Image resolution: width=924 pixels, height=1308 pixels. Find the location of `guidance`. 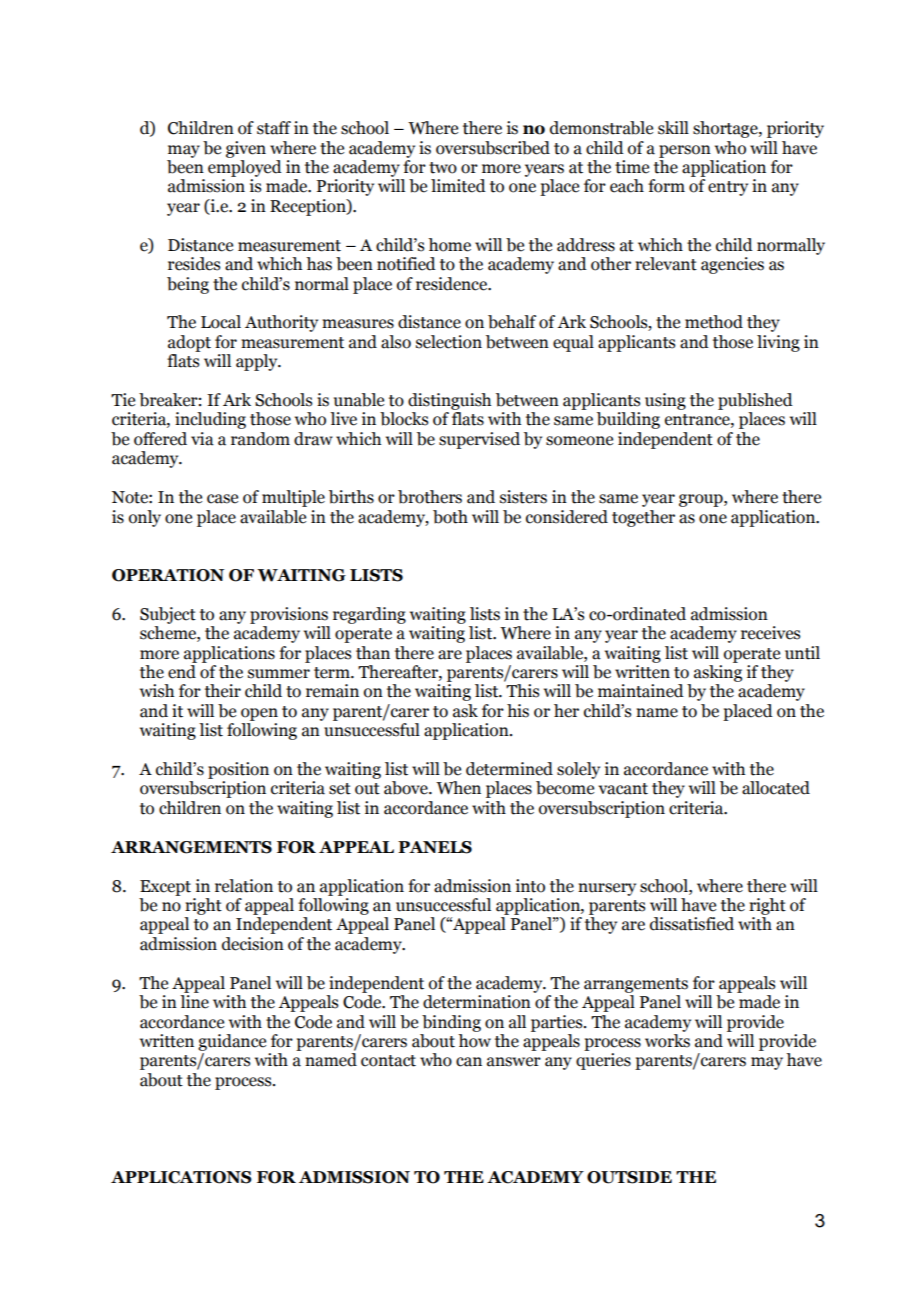

guidance is located at coordinates (232, 1042).
